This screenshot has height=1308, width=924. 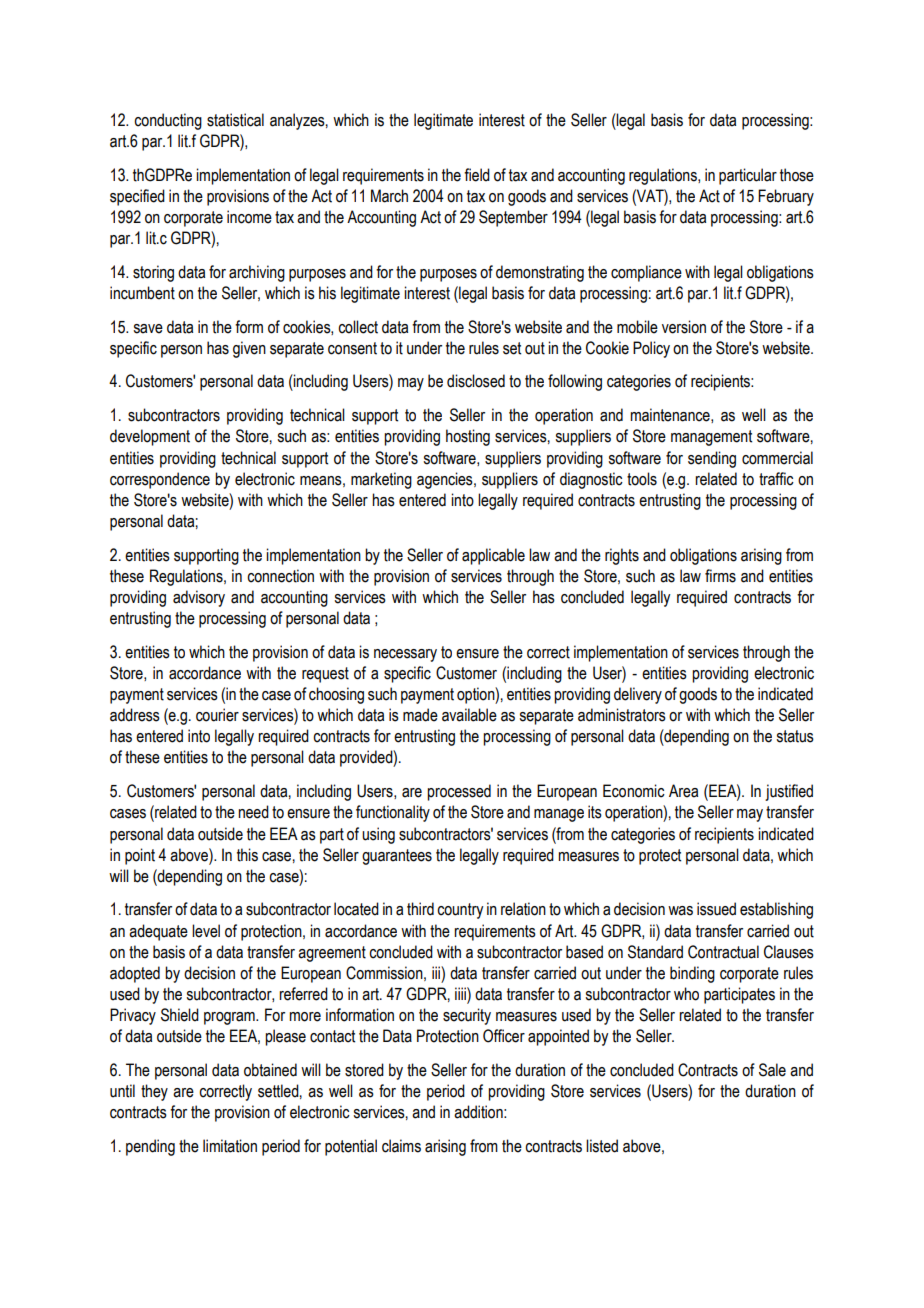 What do you see at coordinates (235, 120) in the screenshot?
I see `statistical` at bounding box center [235, 120].
